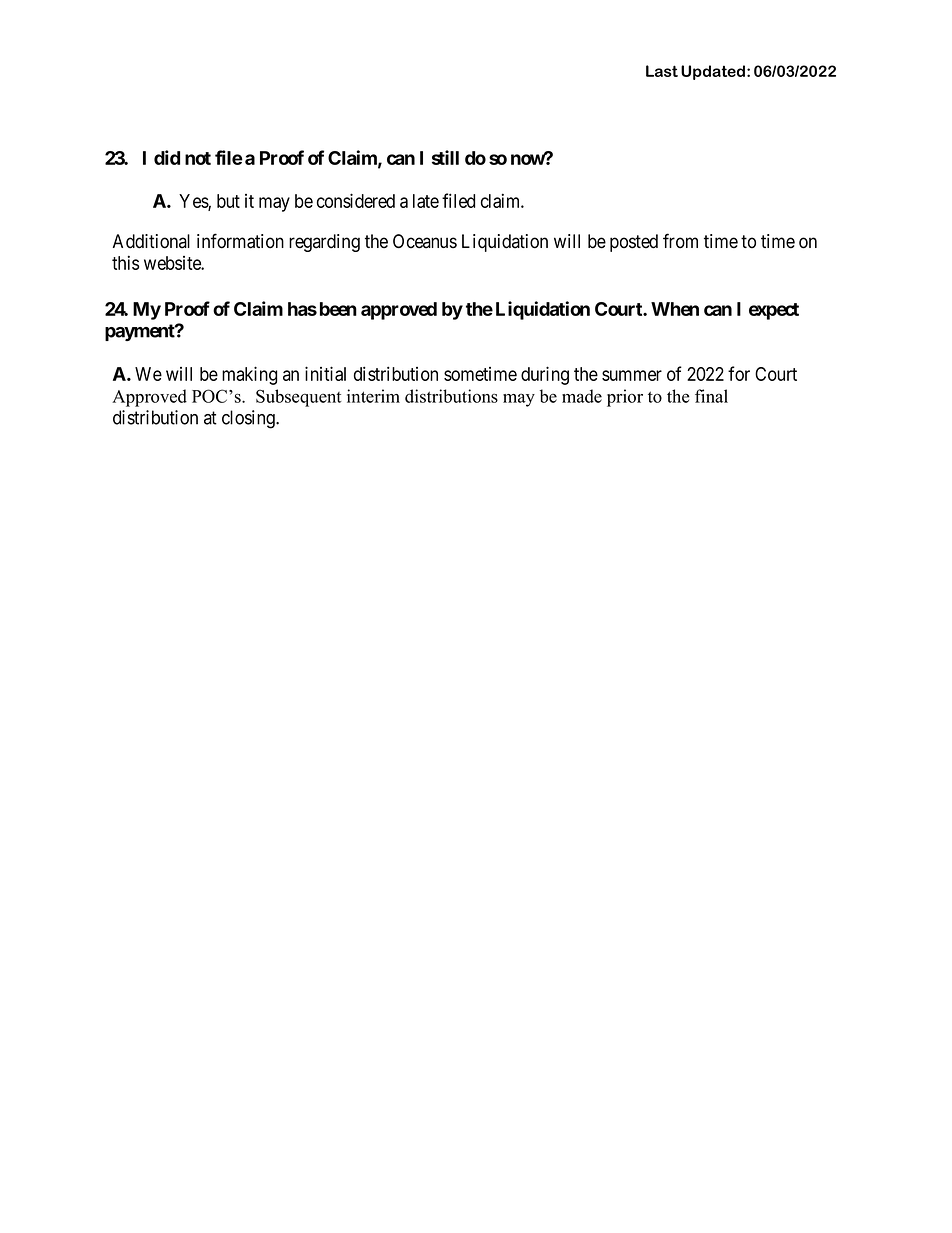 The height and width of the document is (1233, 952). Describe the element at coordinates (125, 262) in the document. I see `this` at that location.
